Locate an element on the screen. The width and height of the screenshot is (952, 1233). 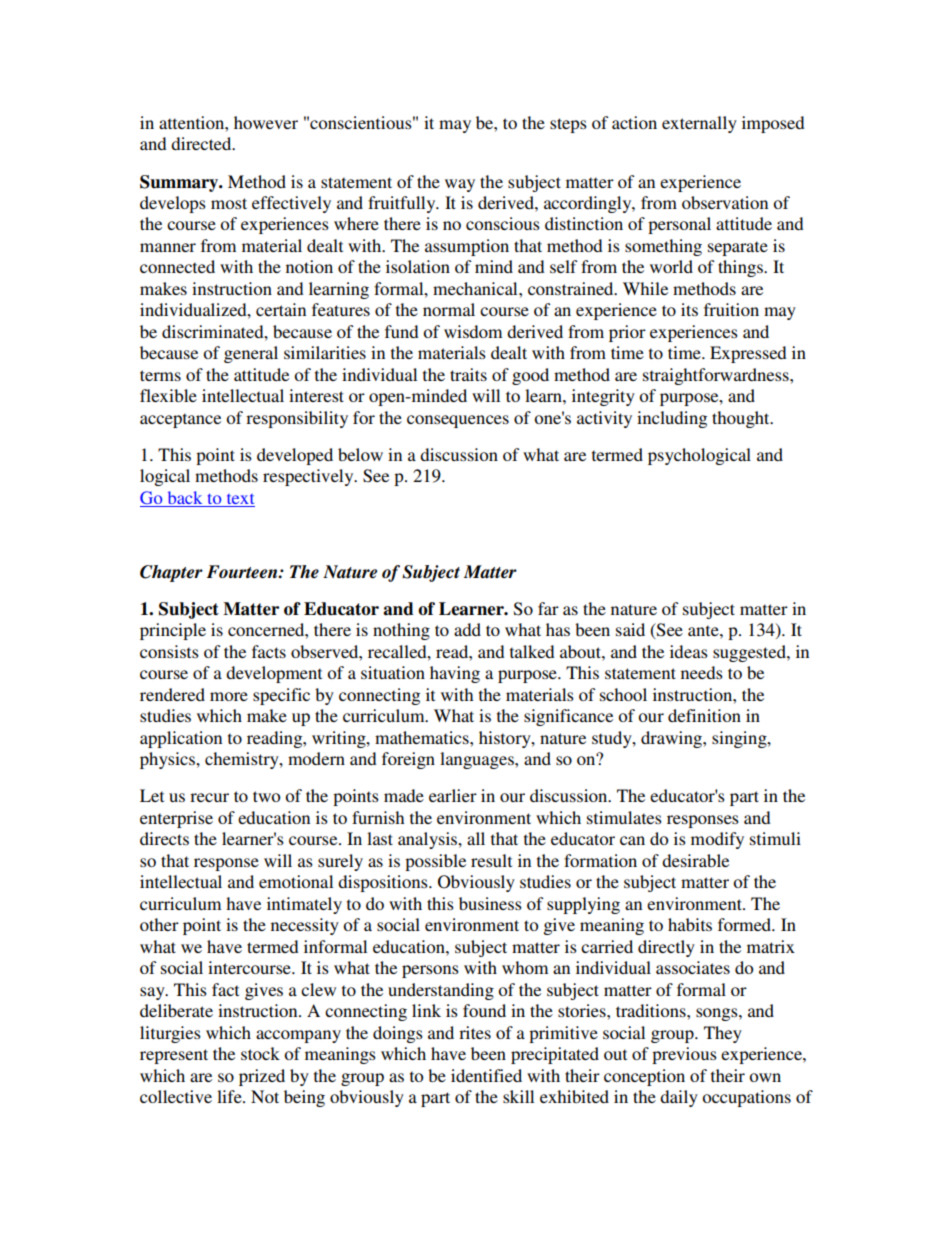
including is located at coordinates (672, 419).
